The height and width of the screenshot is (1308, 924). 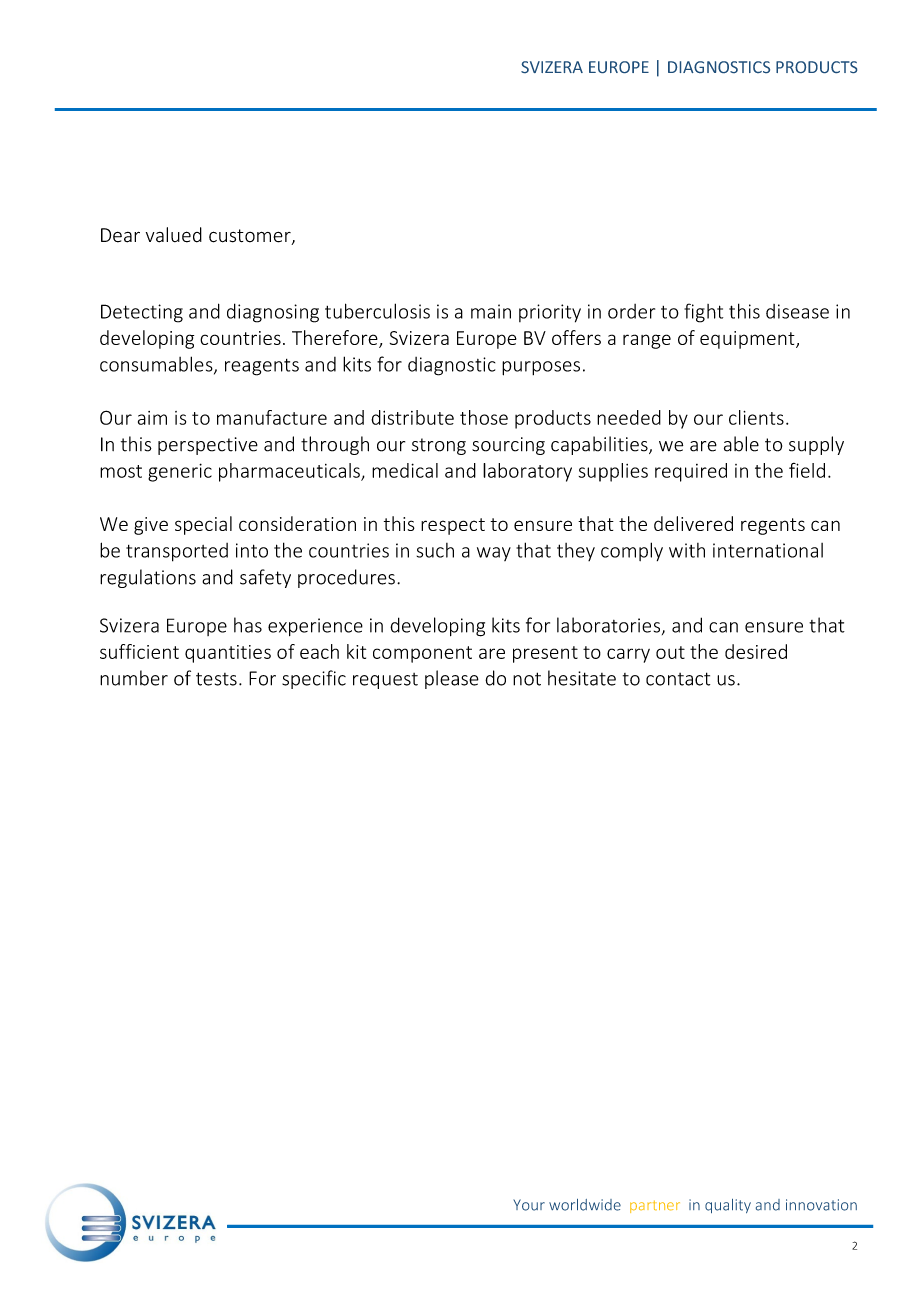 I want to click on quality, so click(x=728, y=1206).
